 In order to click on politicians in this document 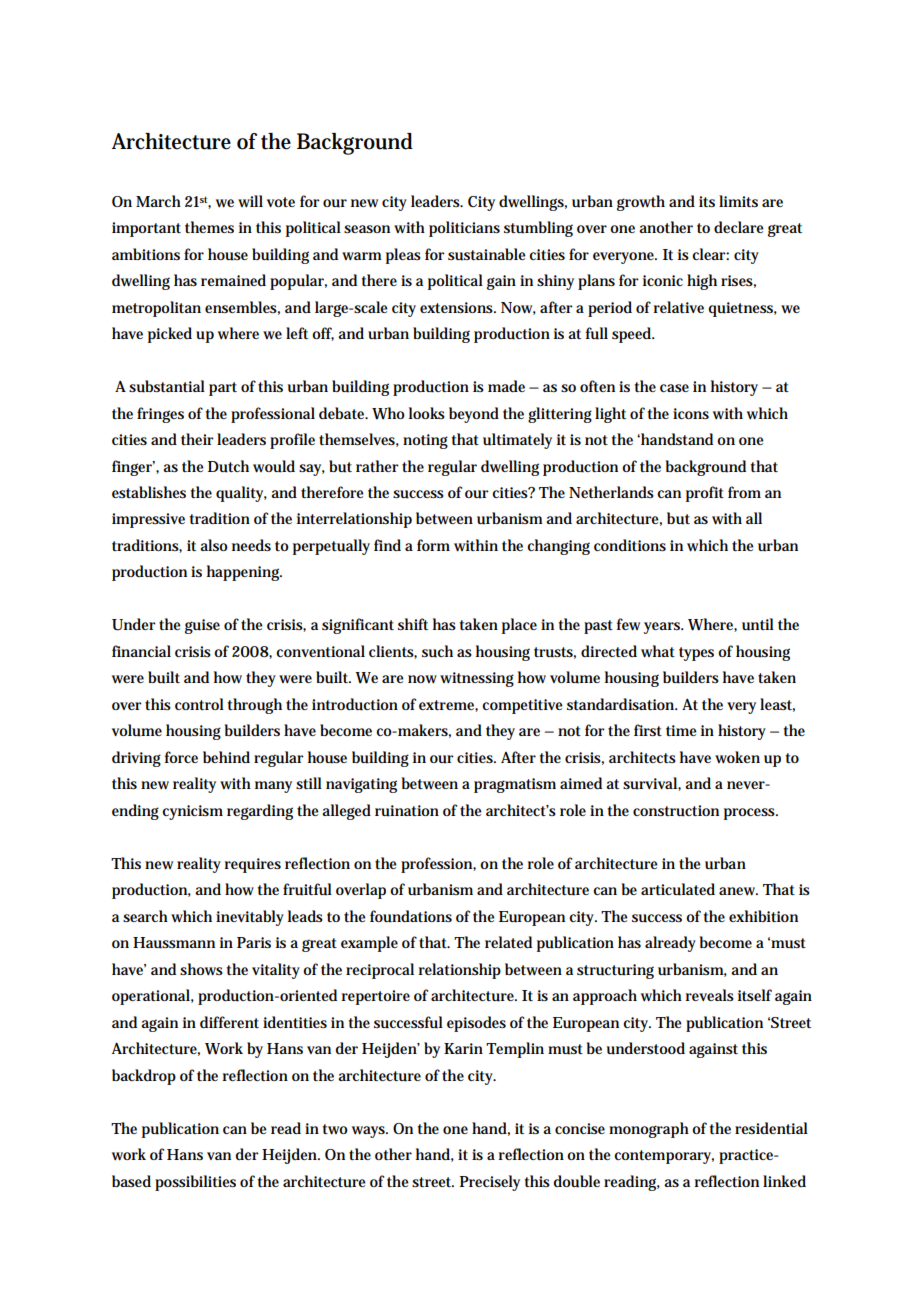, I will do `click(464, 229)`.
